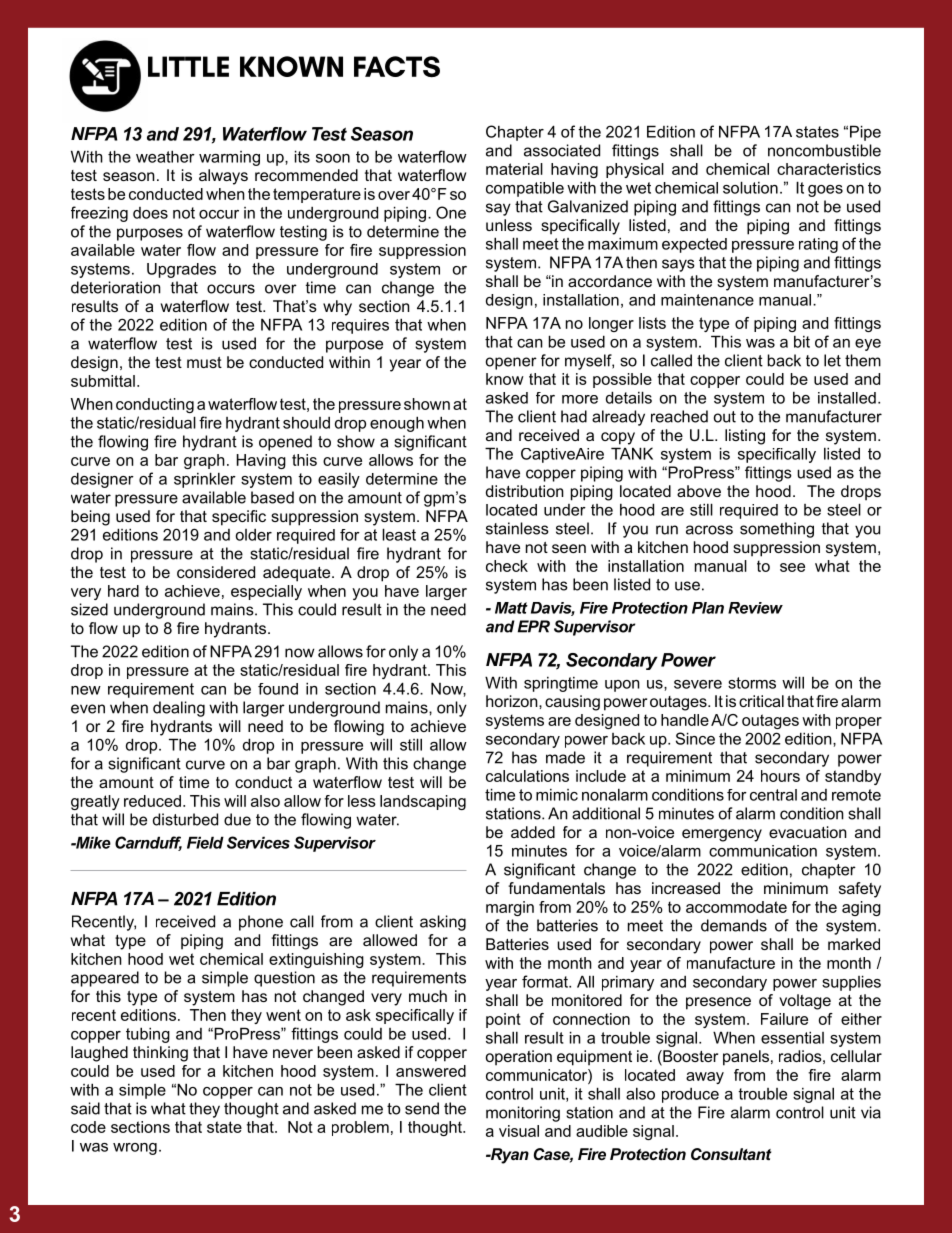 This screenshot has height=1233, width=952. I want to click on Consultant, so click(731, 1154).
